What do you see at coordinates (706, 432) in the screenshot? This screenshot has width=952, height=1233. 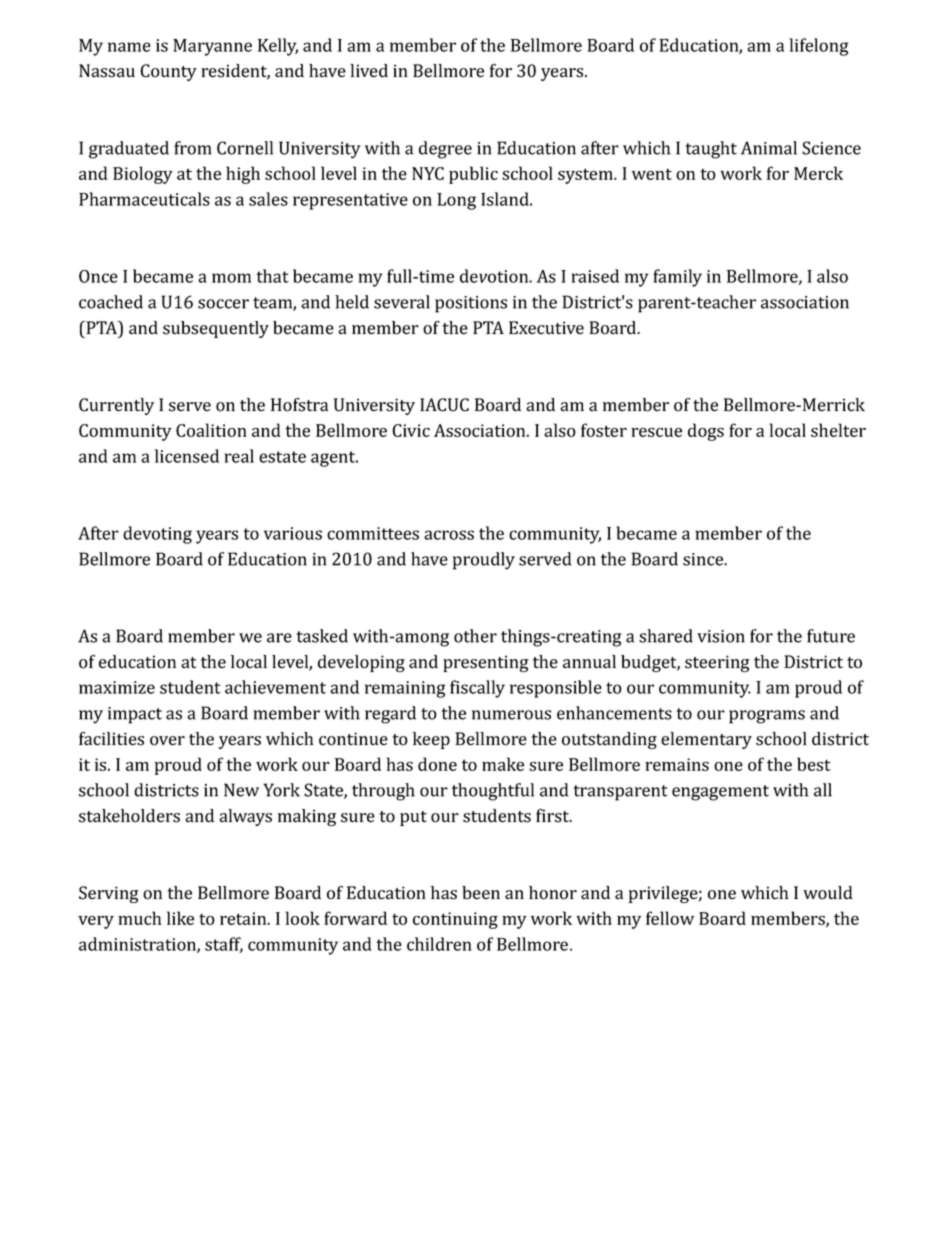 I see `dogs` at bounding box center [706, 432].
